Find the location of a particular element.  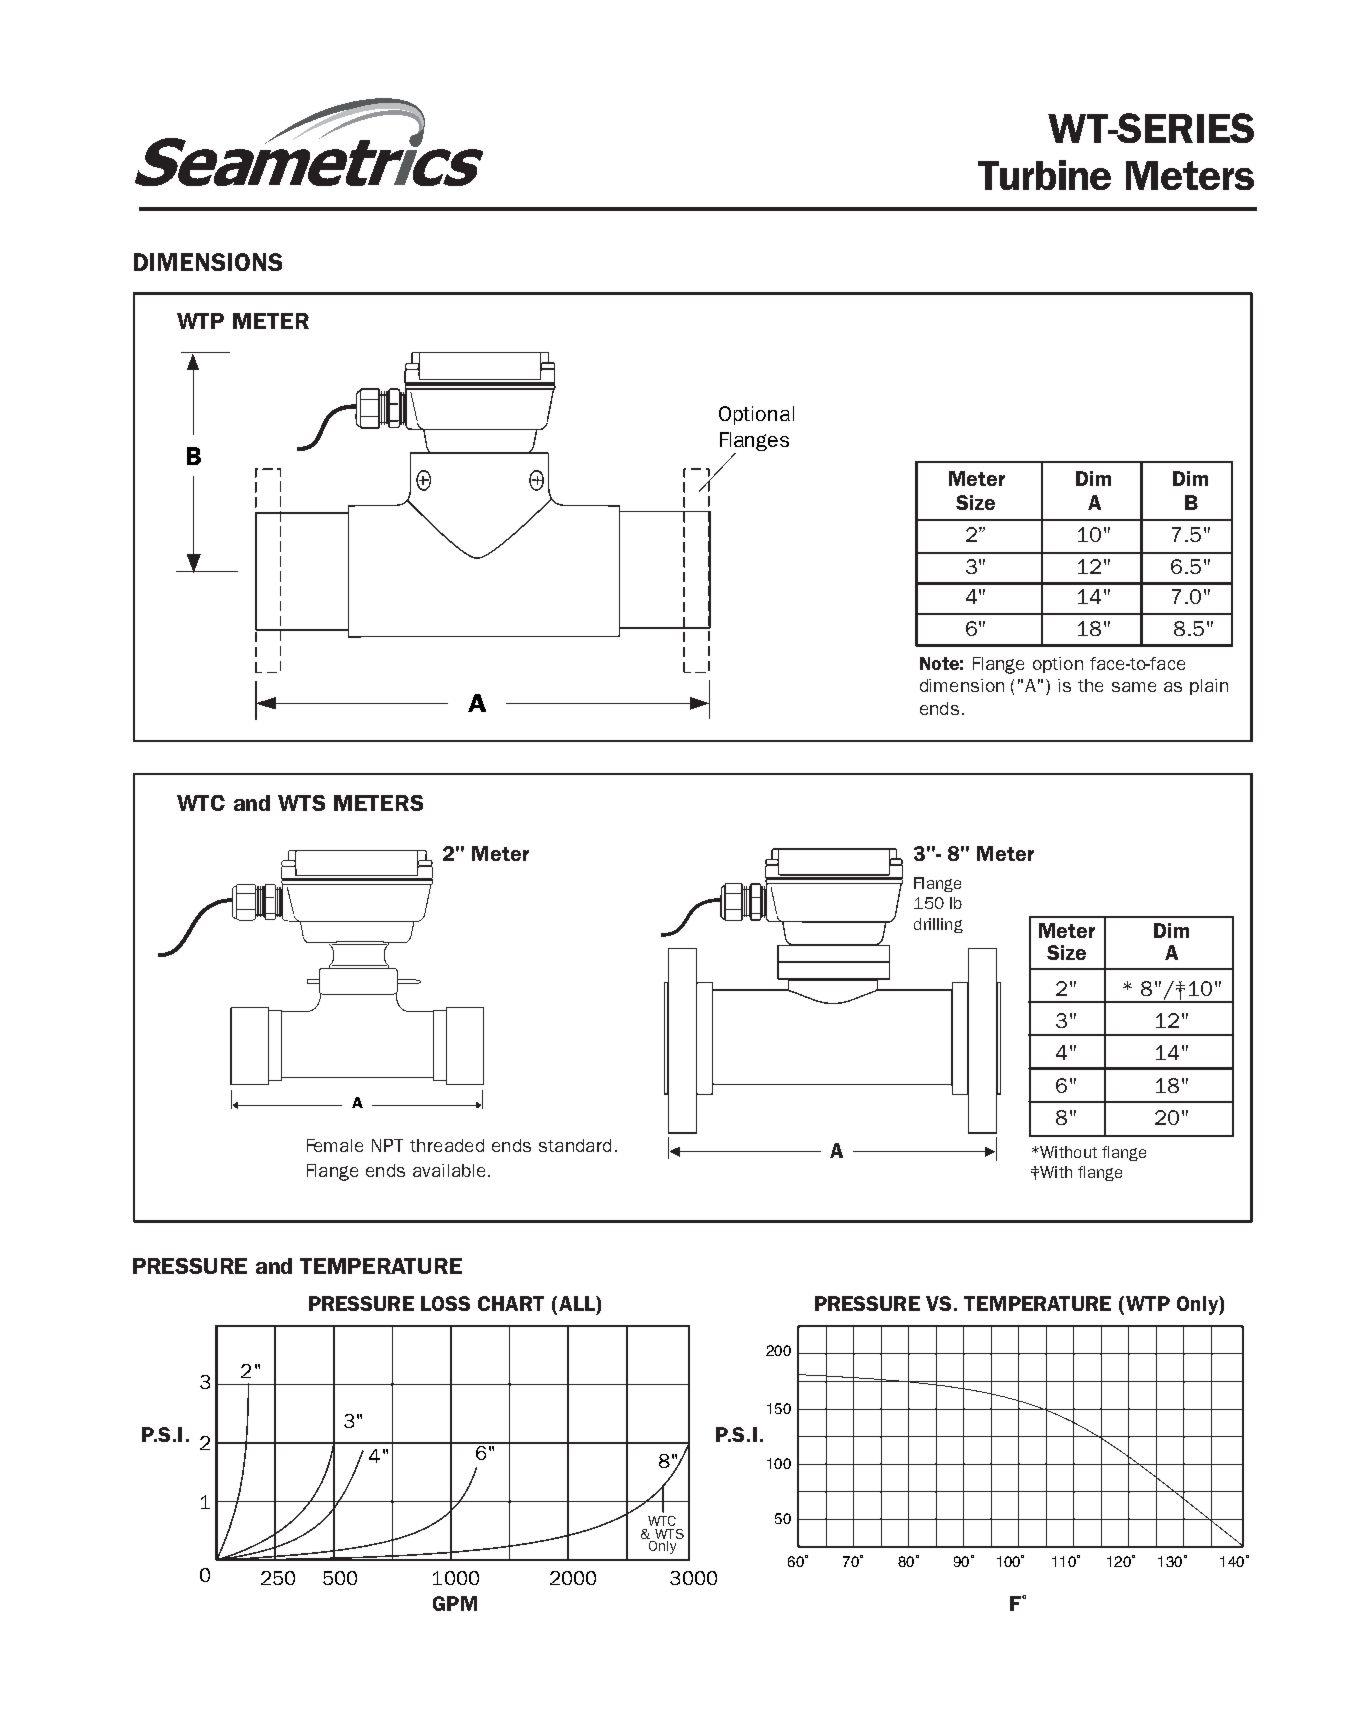

same is located at coordinates (1134, 687).
